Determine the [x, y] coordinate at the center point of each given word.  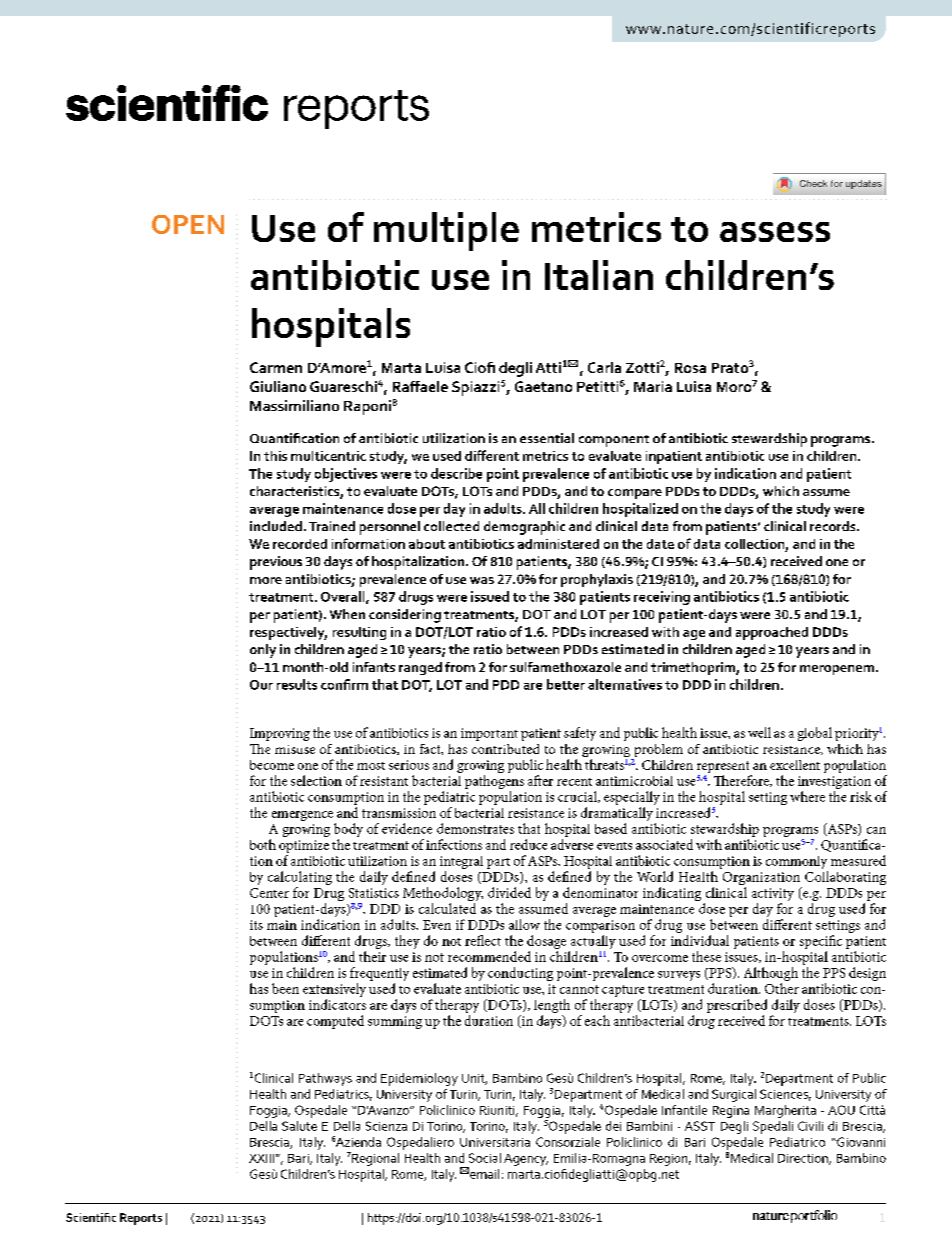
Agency [526, 1160]
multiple [446, 231]
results [297, 684]
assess [775, 232]
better [566, 684]
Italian [599, 275]
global [815, 734]
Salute [299, 1126]
